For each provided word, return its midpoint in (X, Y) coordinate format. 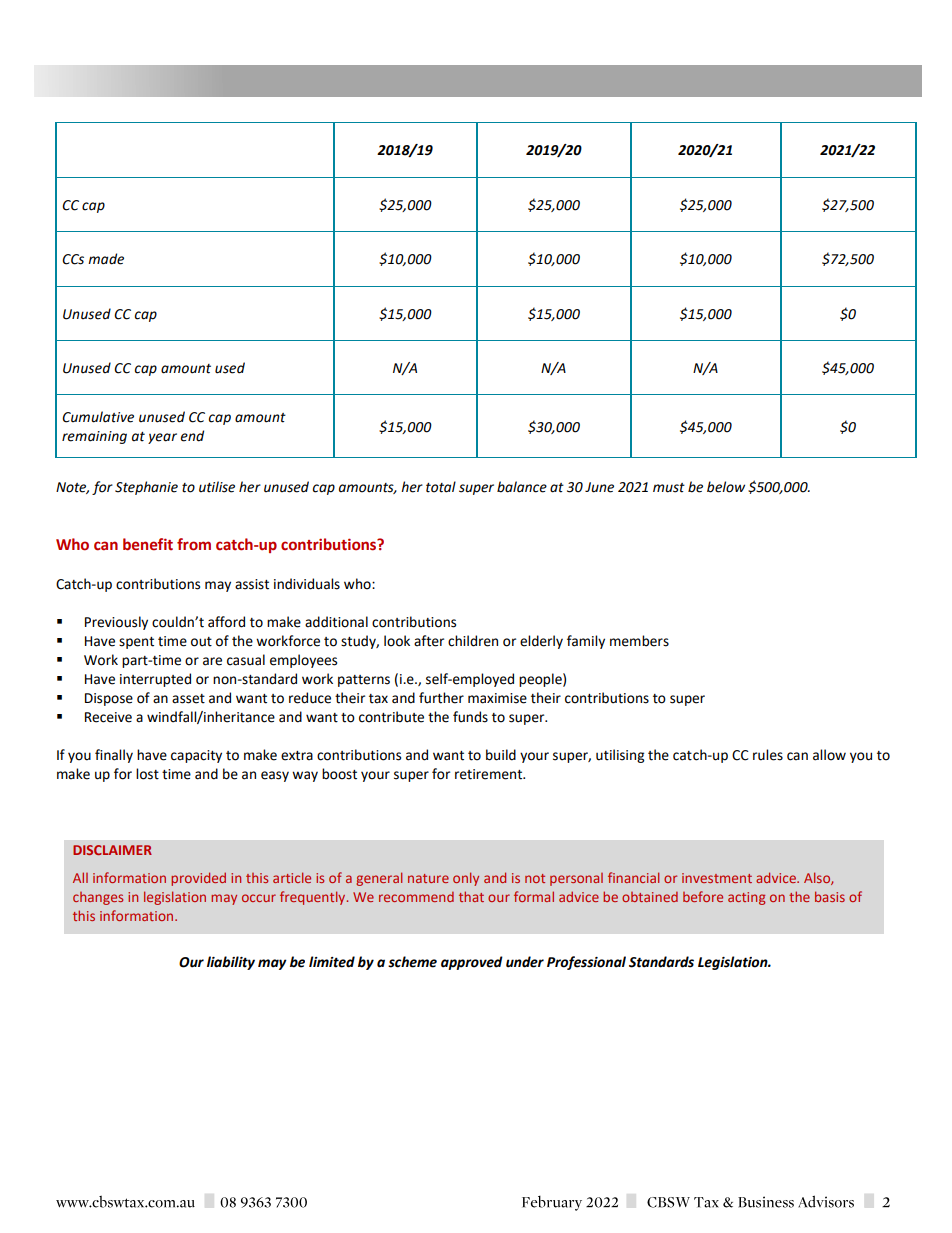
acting (746, 898)
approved (472, 963)
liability (231, 963)
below (726, 487)
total (441, 487)
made (106, 259)
